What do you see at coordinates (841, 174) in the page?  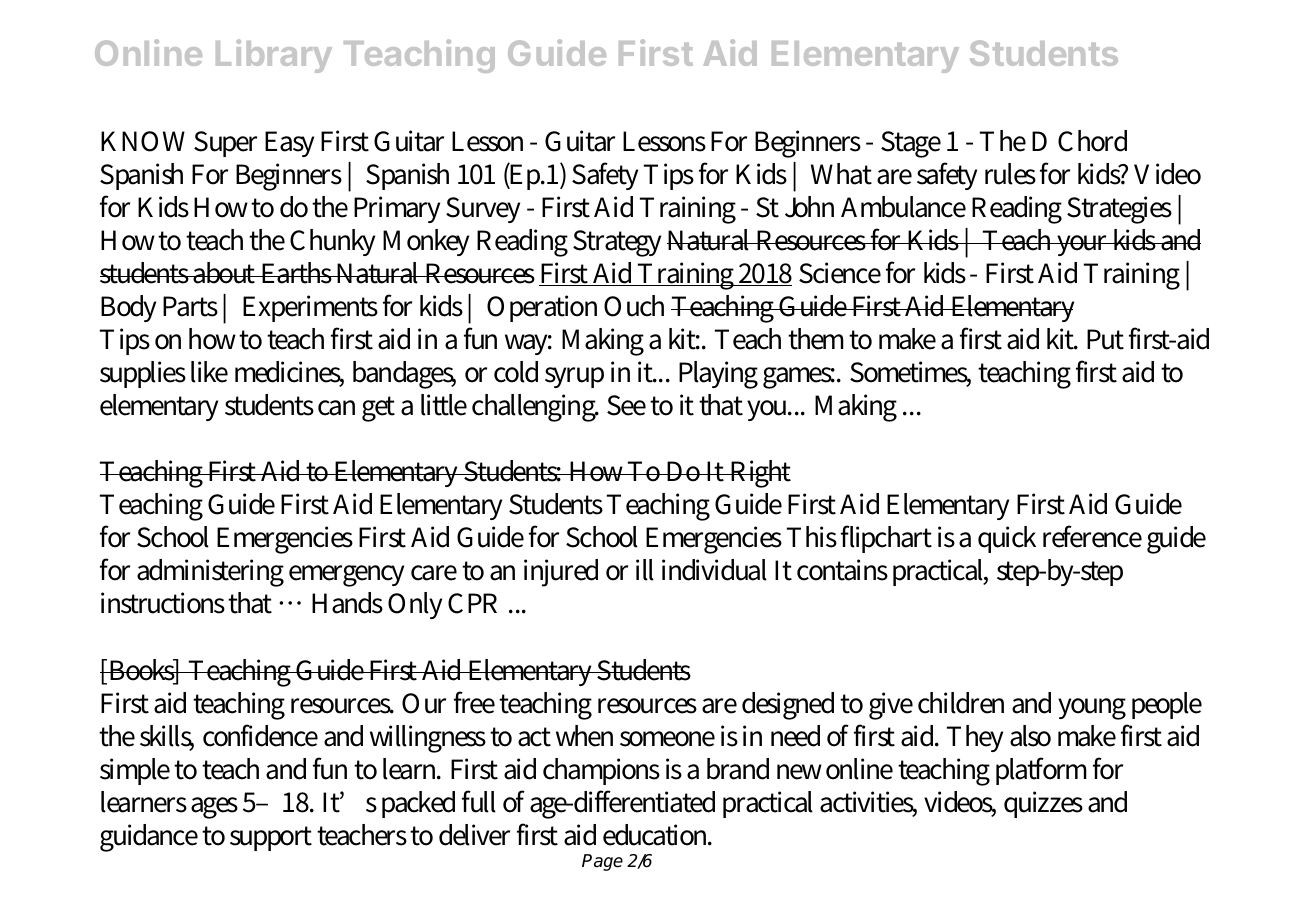 I see `What` at bounding box center [841, 174].
